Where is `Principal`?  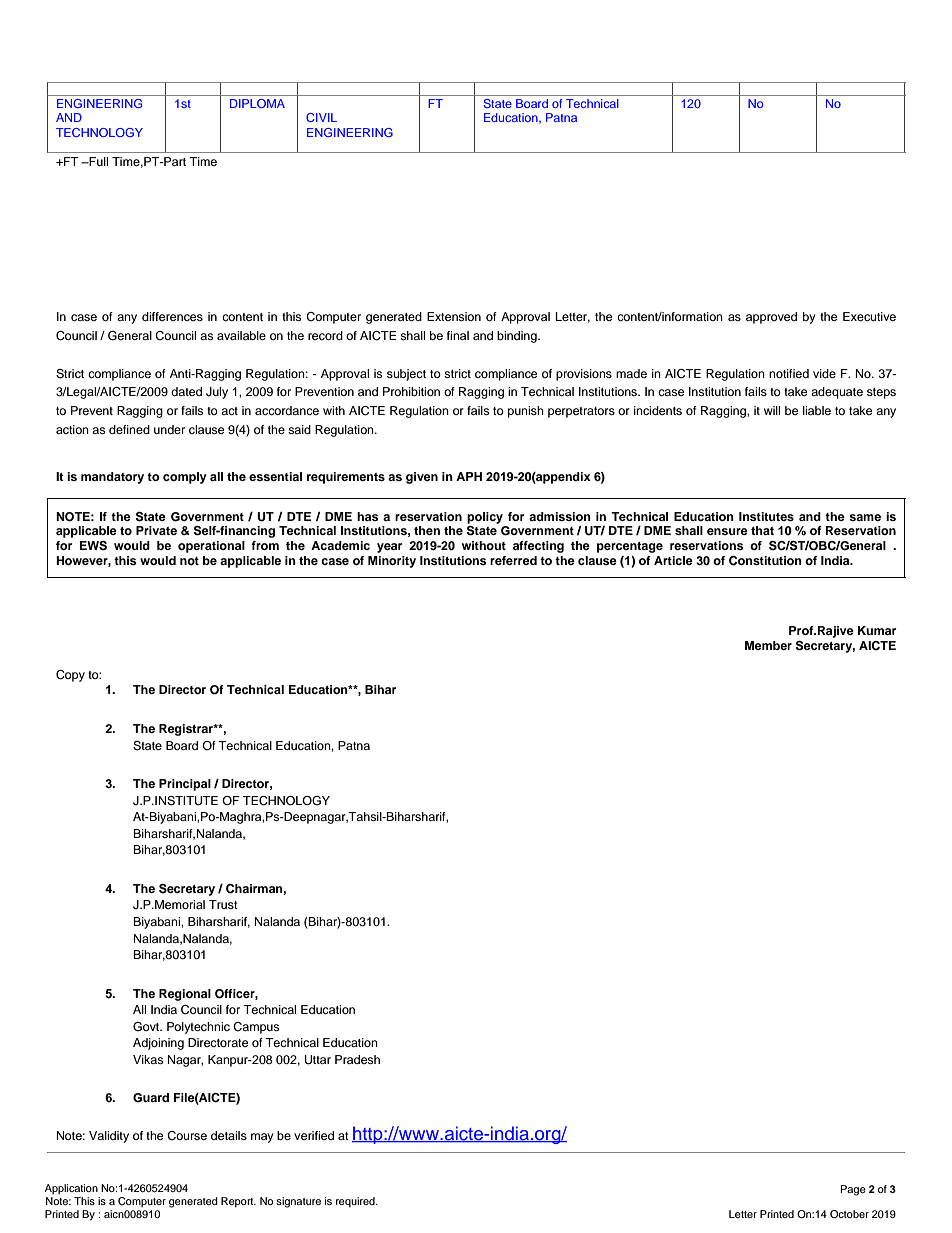
Principal is located at coordinates (185, 785).
